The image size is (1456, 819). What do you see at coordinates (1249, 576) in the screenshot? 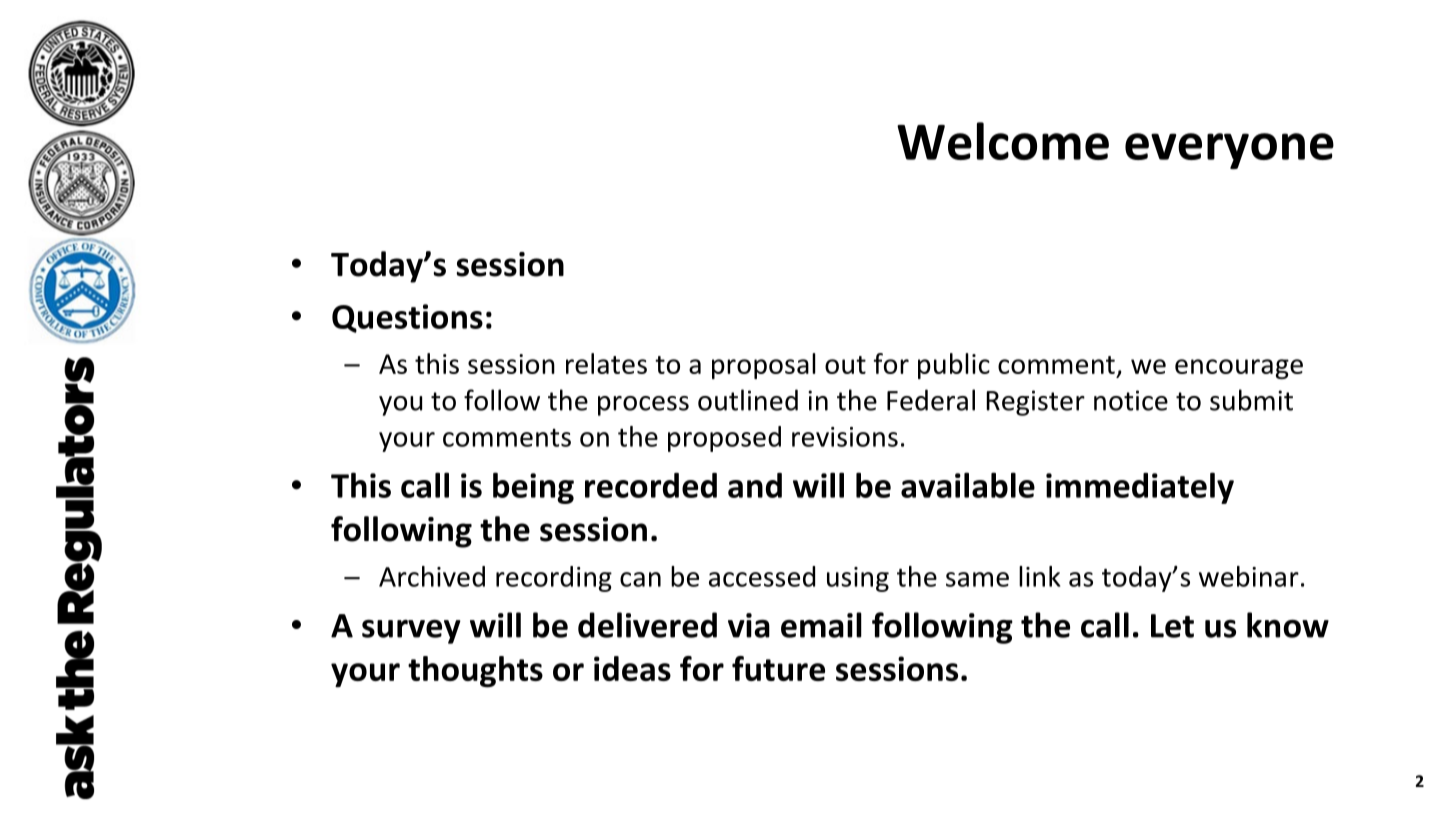
I see `webinar` at bounding box center [1249, 576].
